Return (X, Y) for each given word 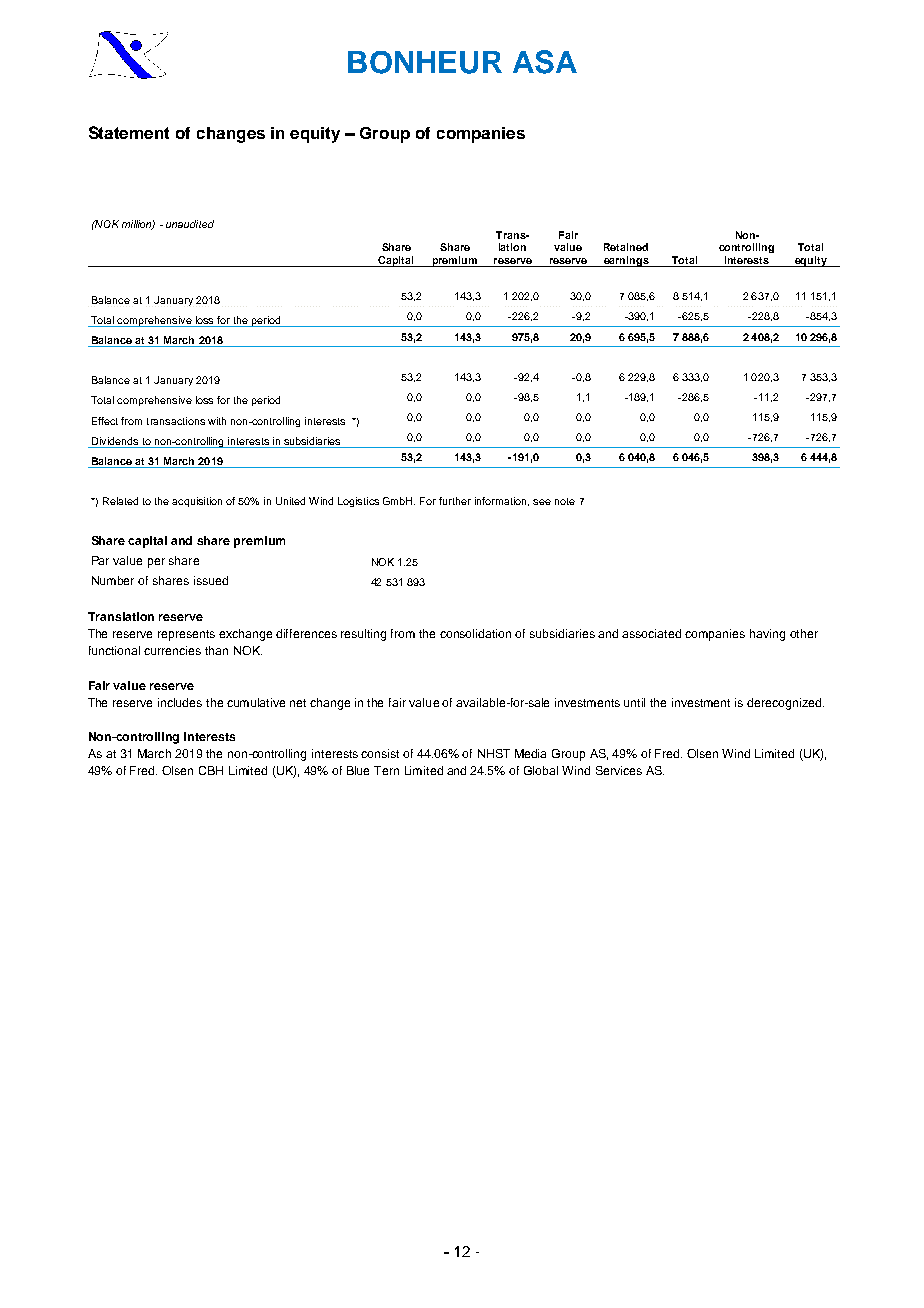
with (217, 421)
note (565, 501)
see (542, 502)
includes (180, 702)
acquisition (197, 502)
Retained (626, 247)
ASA (545, 62)
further (455, 501)
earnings (626, 261)
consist (380, 753)
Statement (129, 132)
